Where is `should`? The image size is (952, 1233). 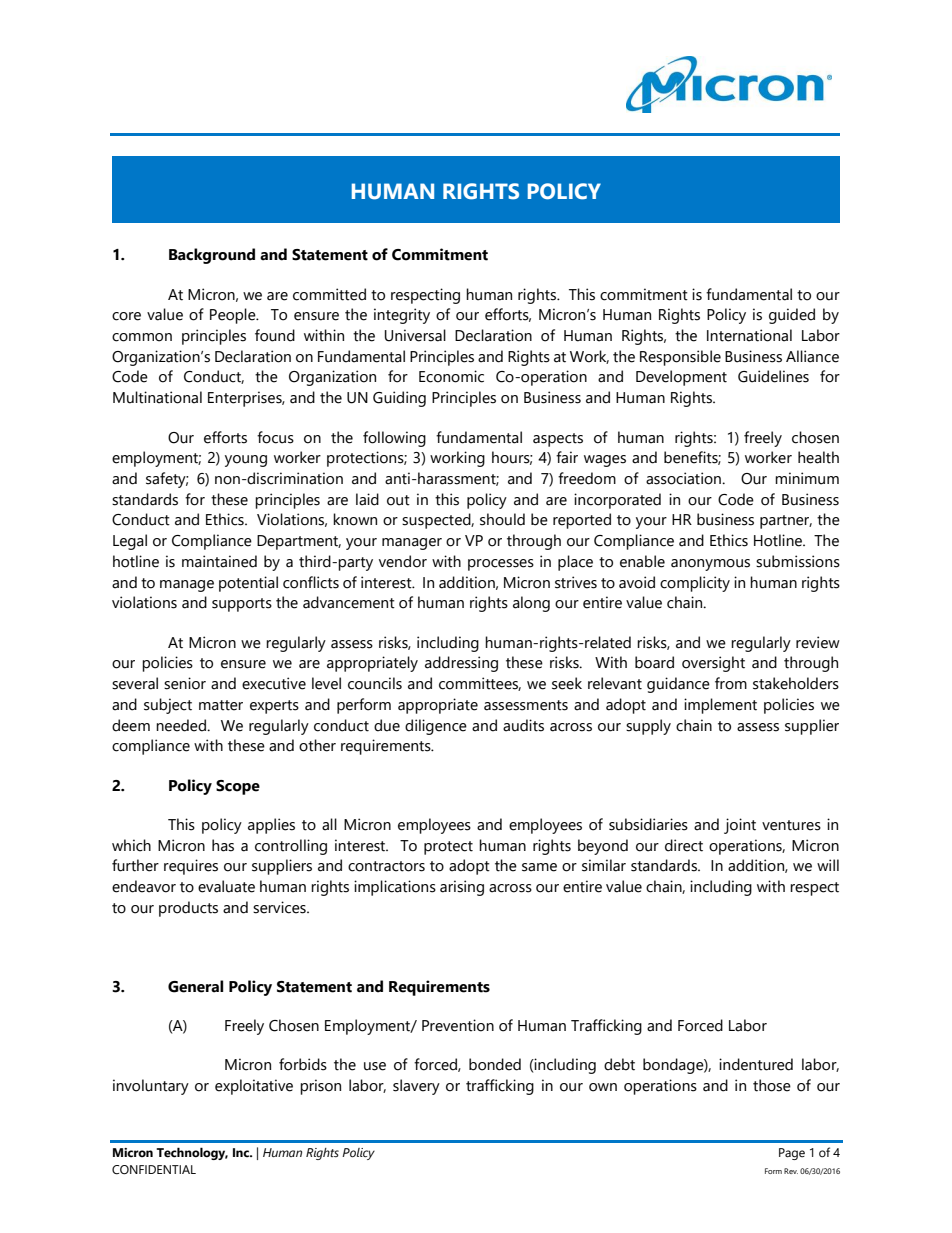 should is located at coordinates (502, 519).
